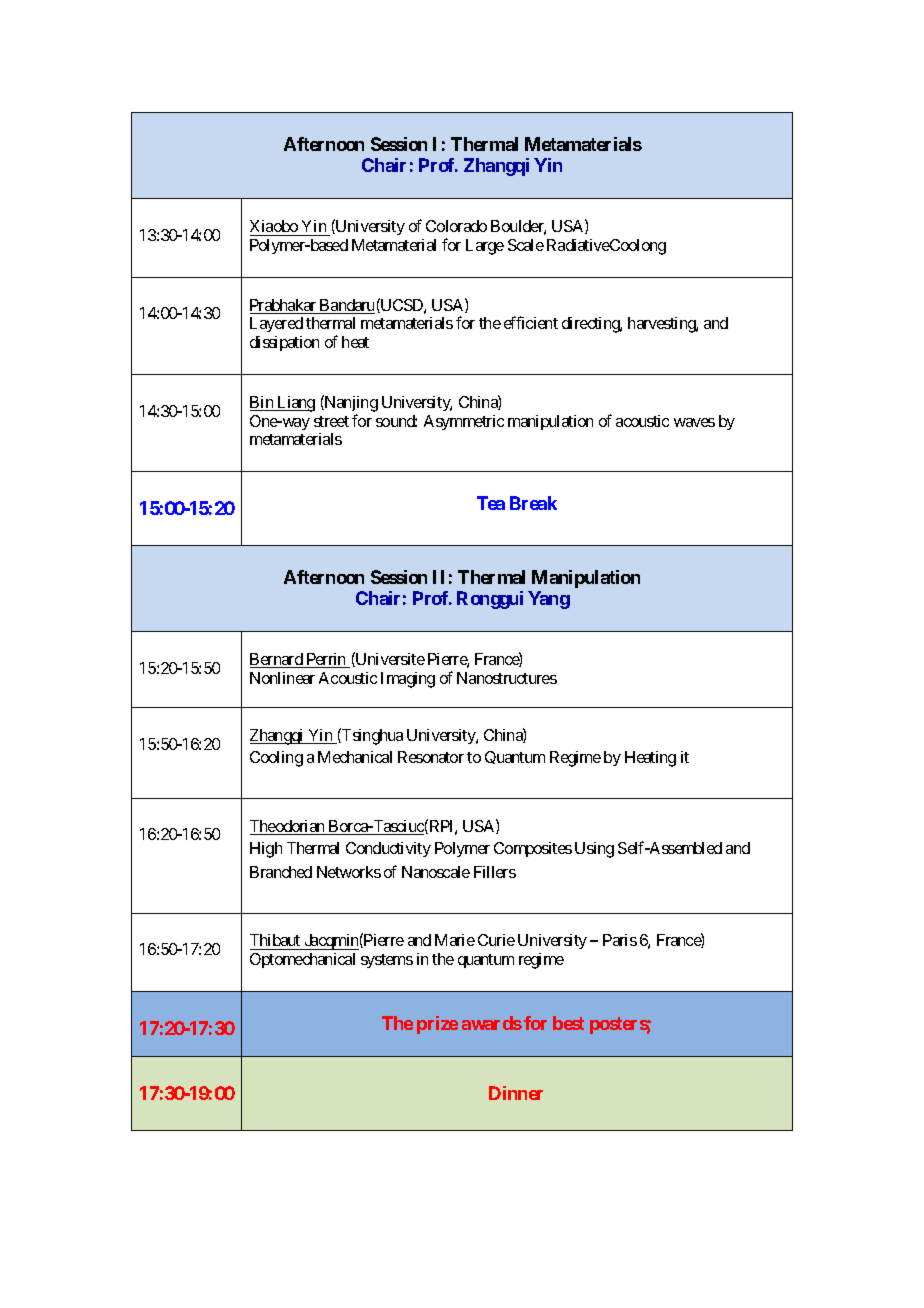 The height and width of the screenshot is (1308, 924). Describe the element at coordinates (694, 422) in the screenshot. I see `waves` at that location.
